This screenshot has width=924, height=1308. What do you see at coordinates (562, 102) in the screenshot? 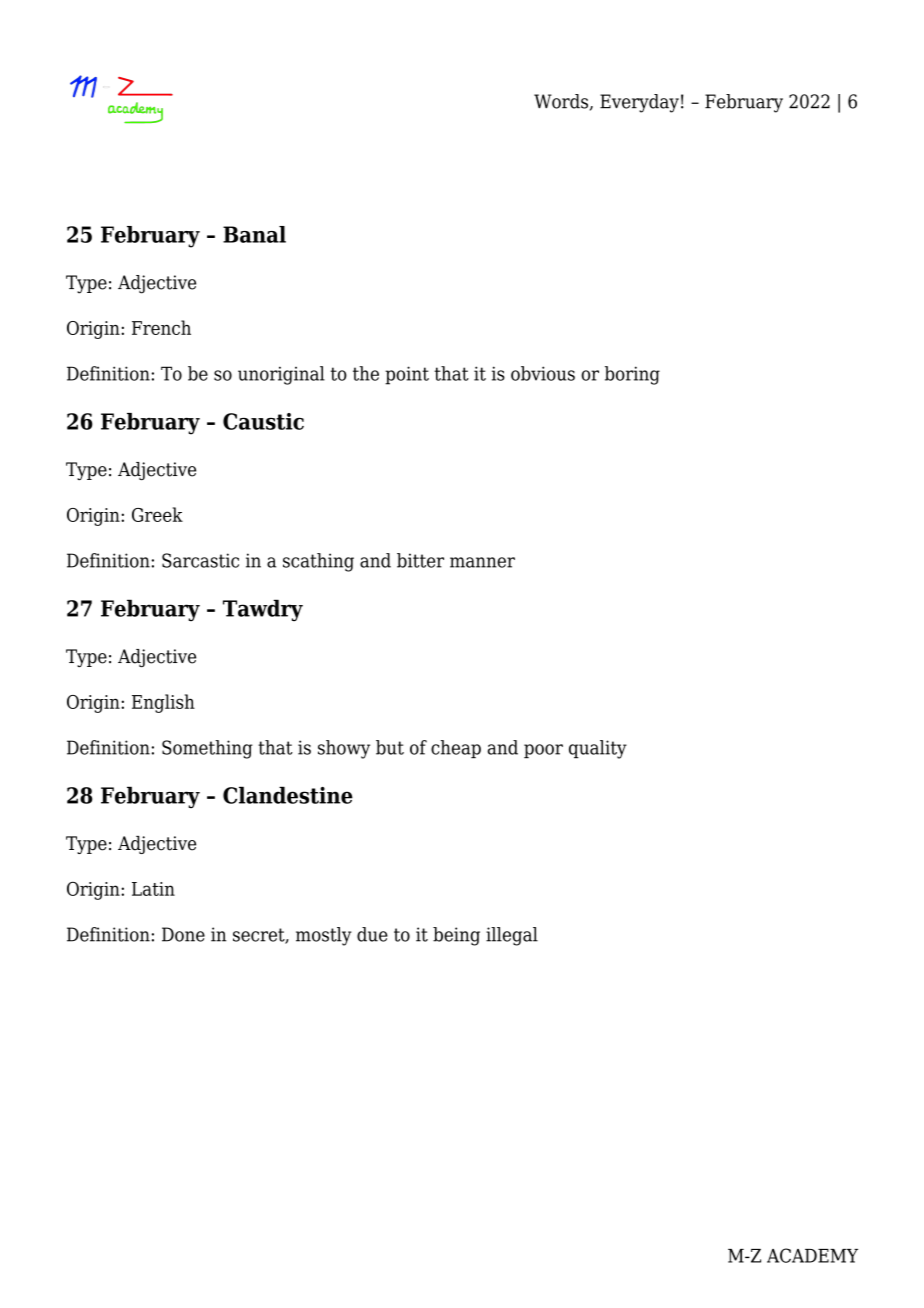
I see `Words` at bounding box center [562, 102].
